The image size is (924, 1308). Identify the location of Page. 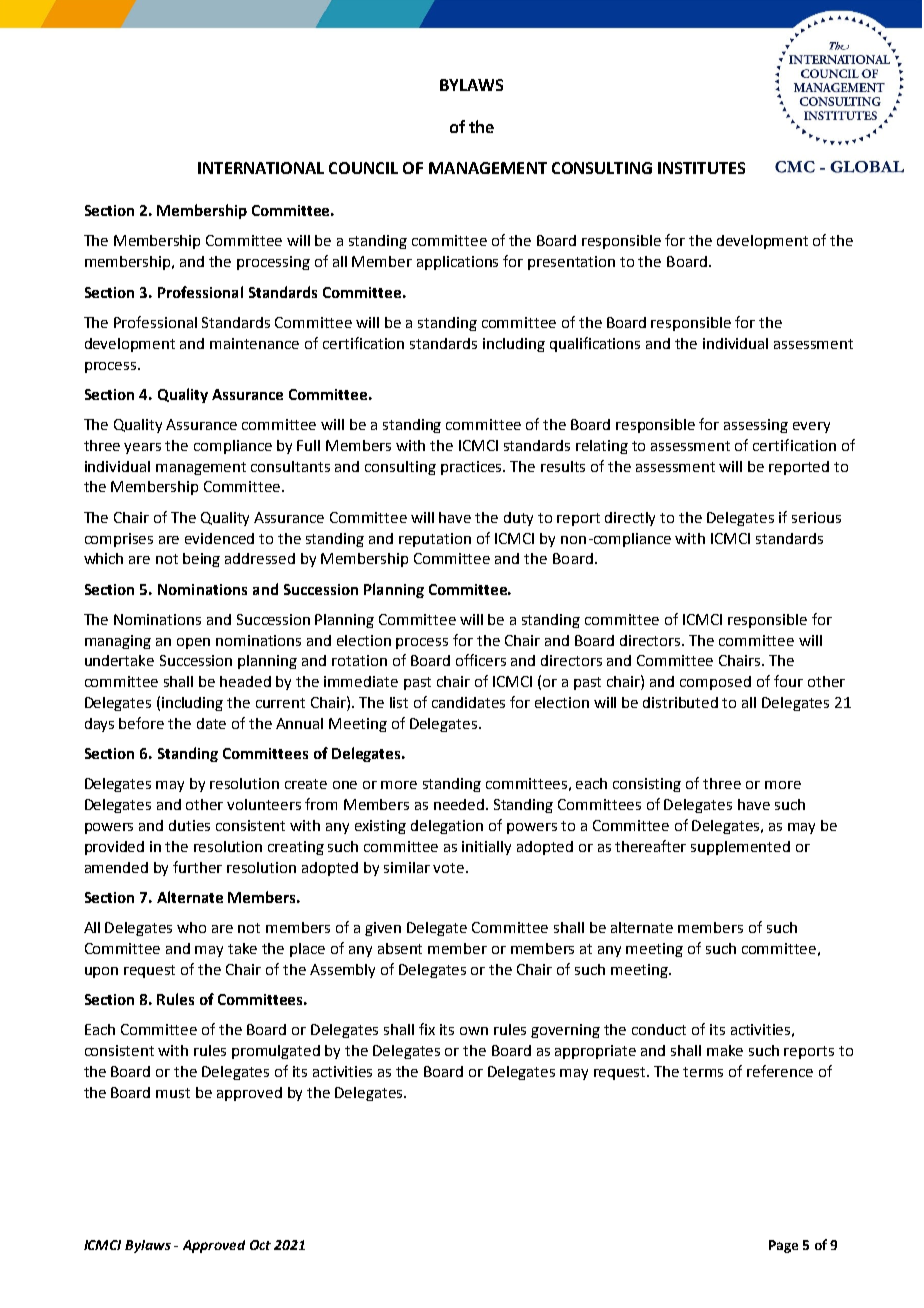
(783, 1246).
